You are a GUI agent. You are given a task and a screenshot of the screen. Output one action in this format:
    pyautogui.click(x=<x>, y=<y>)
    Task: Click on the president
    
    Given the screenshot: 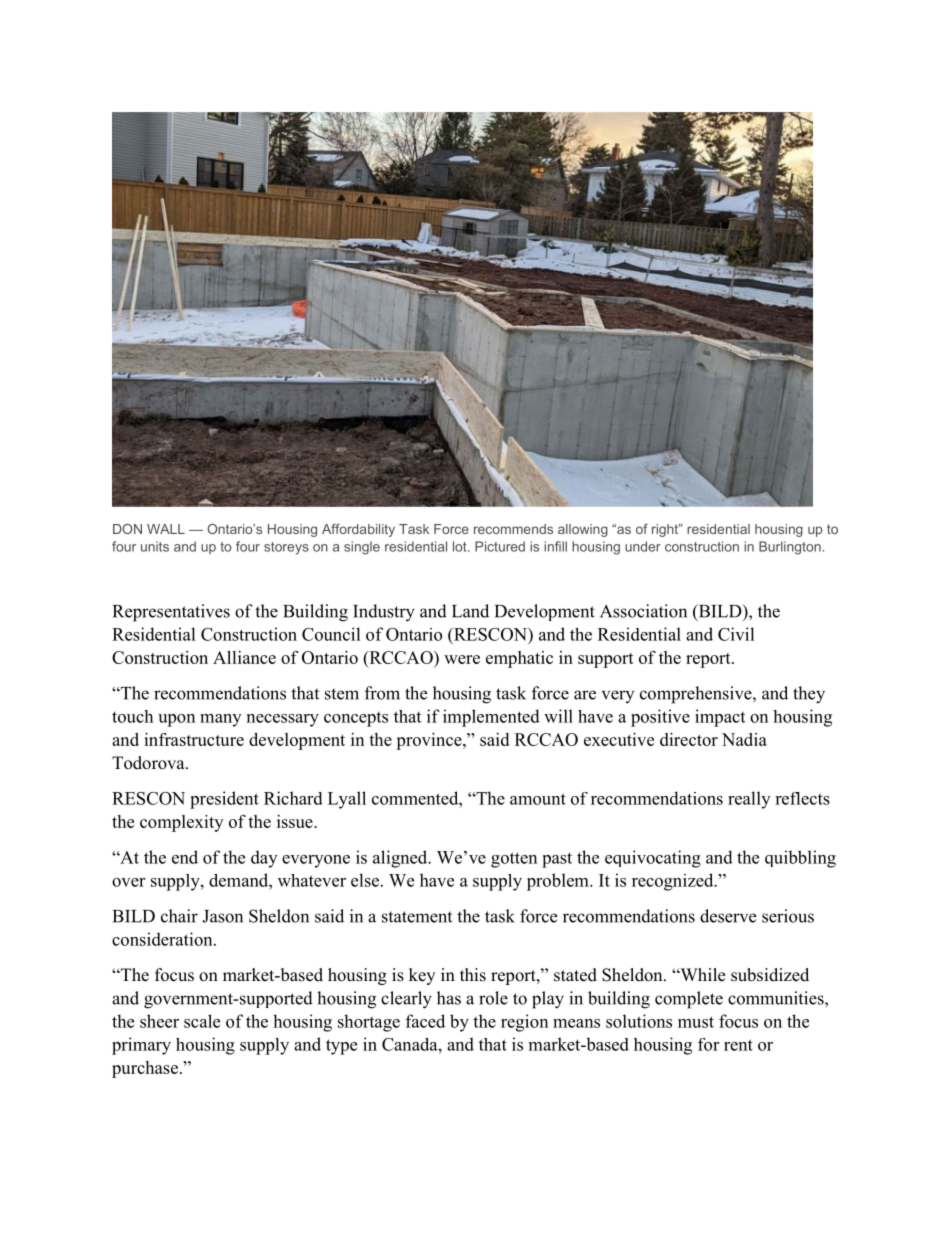 What is the action you would take?
    pyautogui.click(x=224, y=800)
